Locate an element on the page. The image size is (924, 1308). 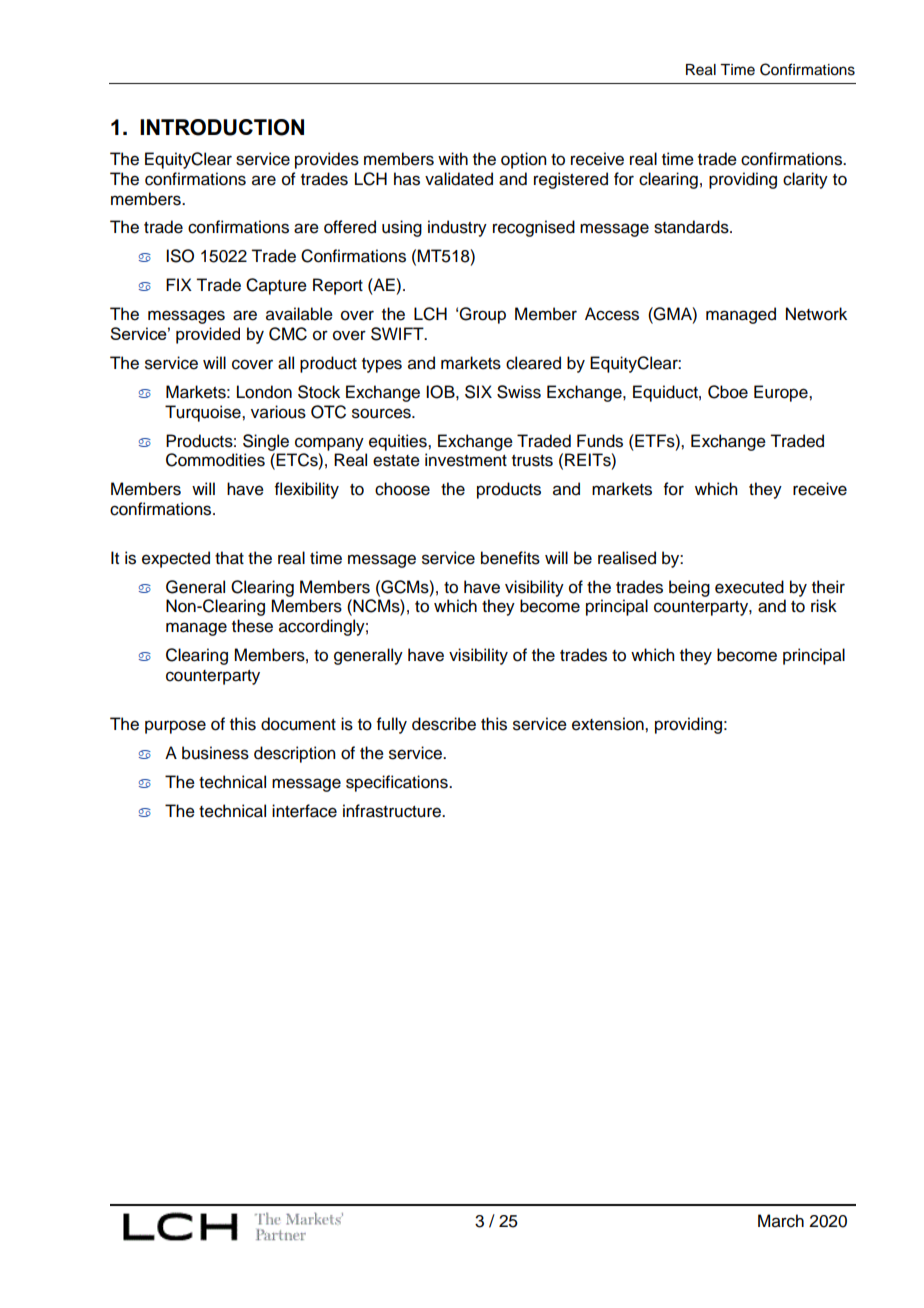
specifications is located at coordinates (398, 783).
